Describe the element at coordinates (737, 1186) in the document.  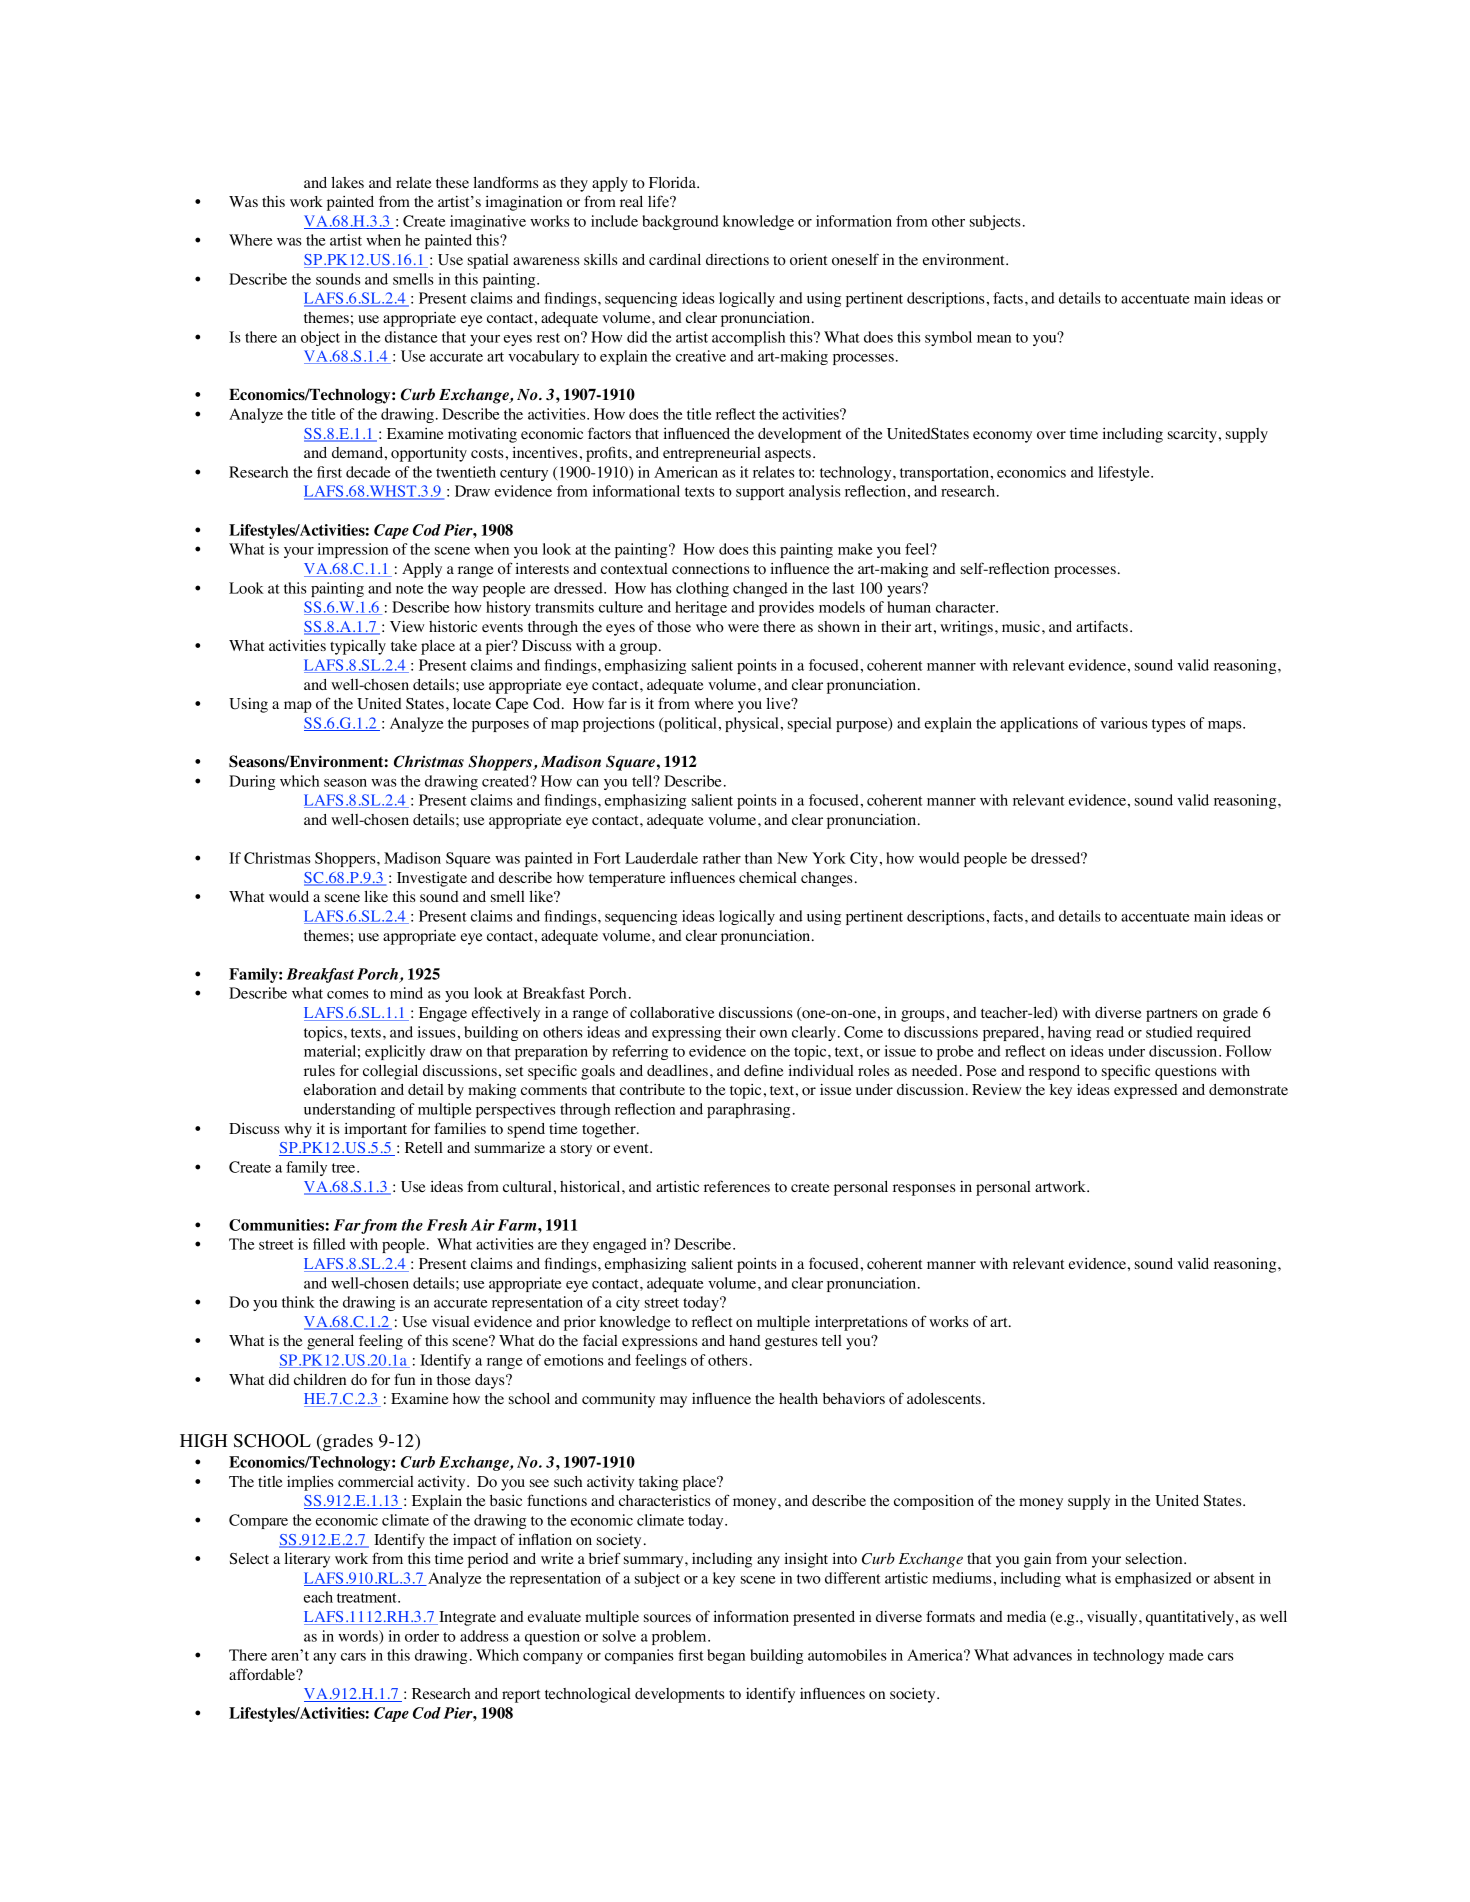
I see `references` at that location.
